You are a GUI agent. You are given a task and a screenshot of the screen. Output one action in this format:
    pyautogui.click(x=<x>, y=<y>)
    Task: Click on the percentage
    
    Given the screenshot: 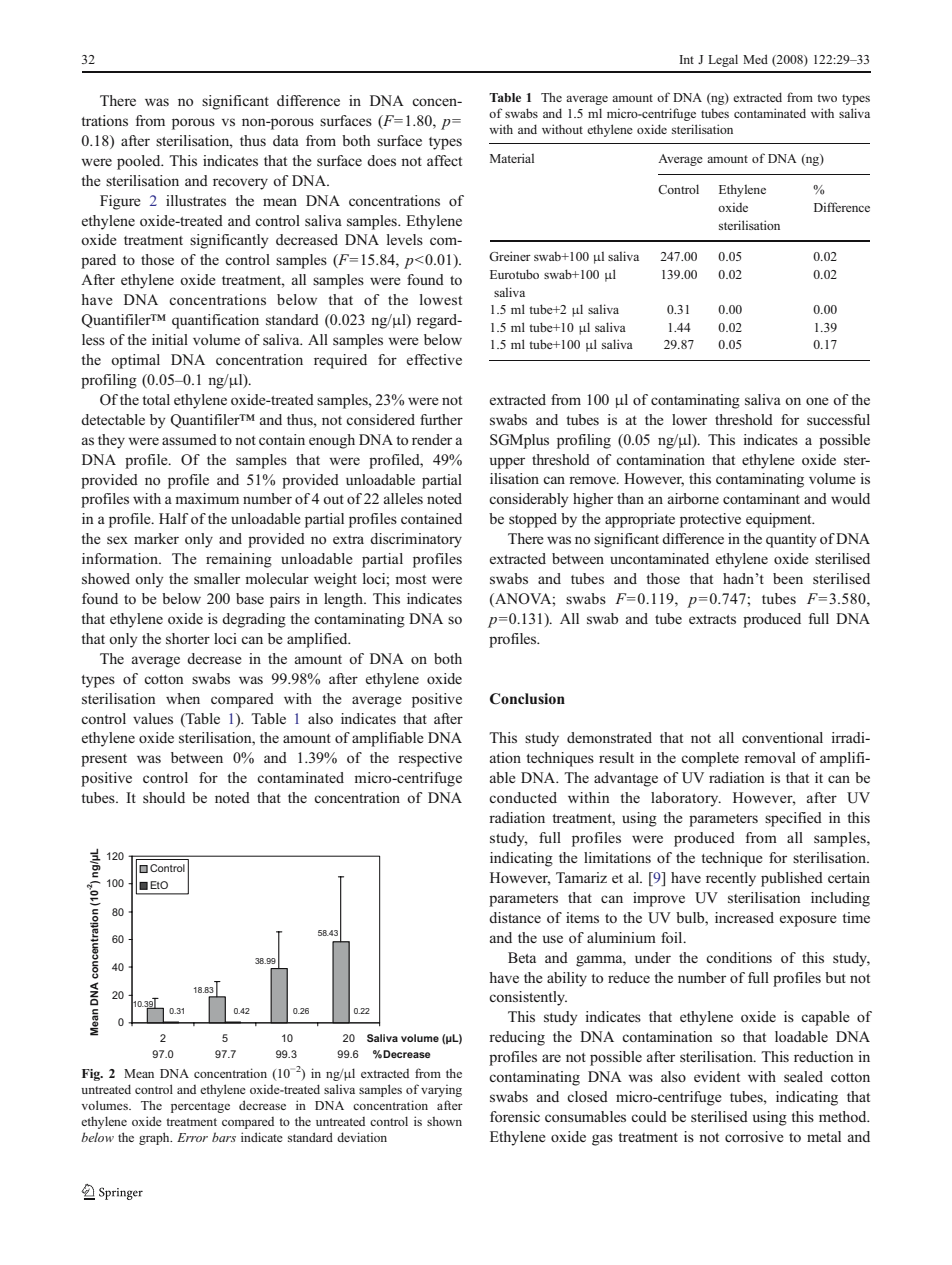 What is the action you would take?
    pyautogui.click(x=200, y=1107)
